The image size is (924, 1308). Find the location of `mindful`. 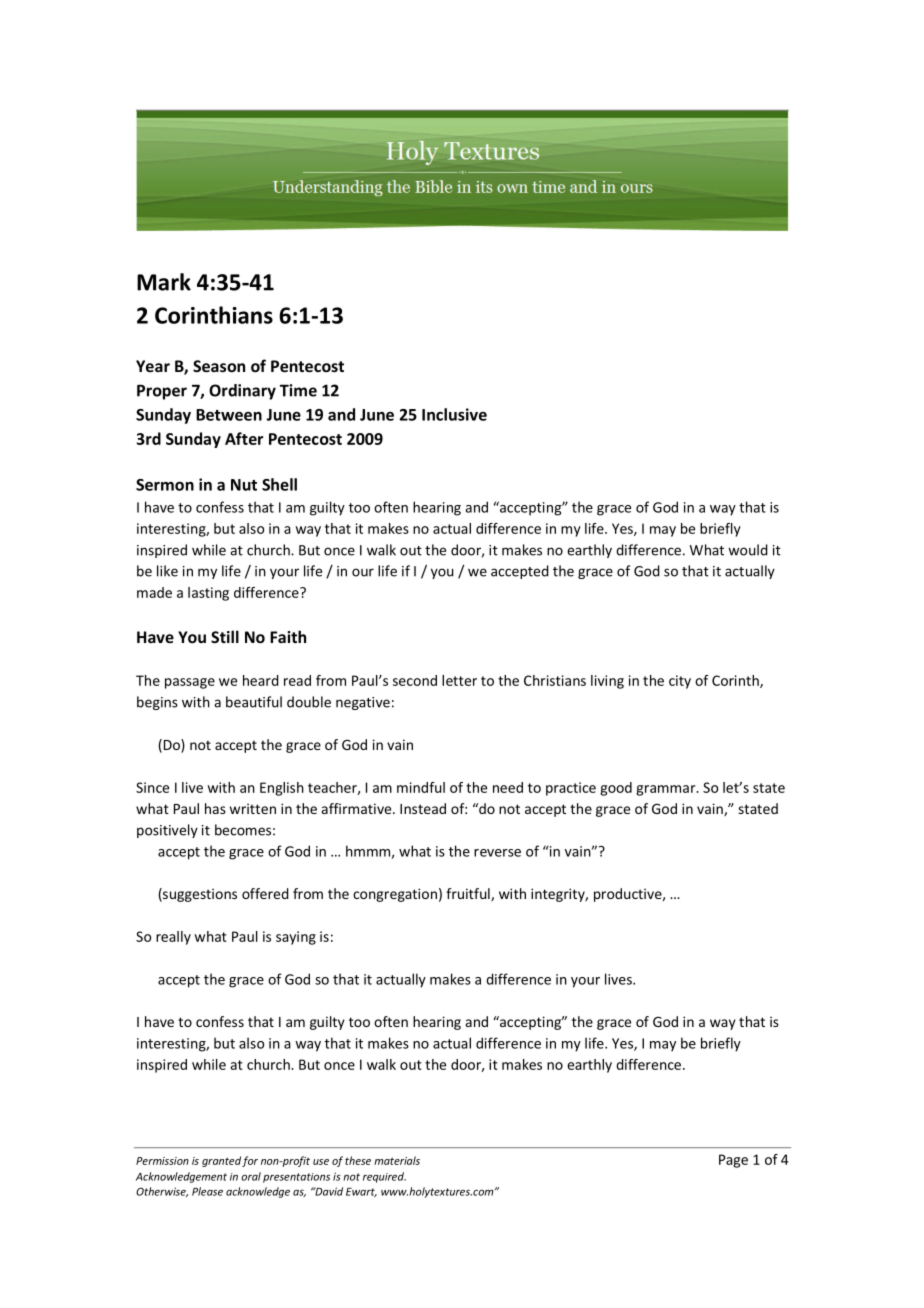

mindful is located at coordinates (421, 787).
